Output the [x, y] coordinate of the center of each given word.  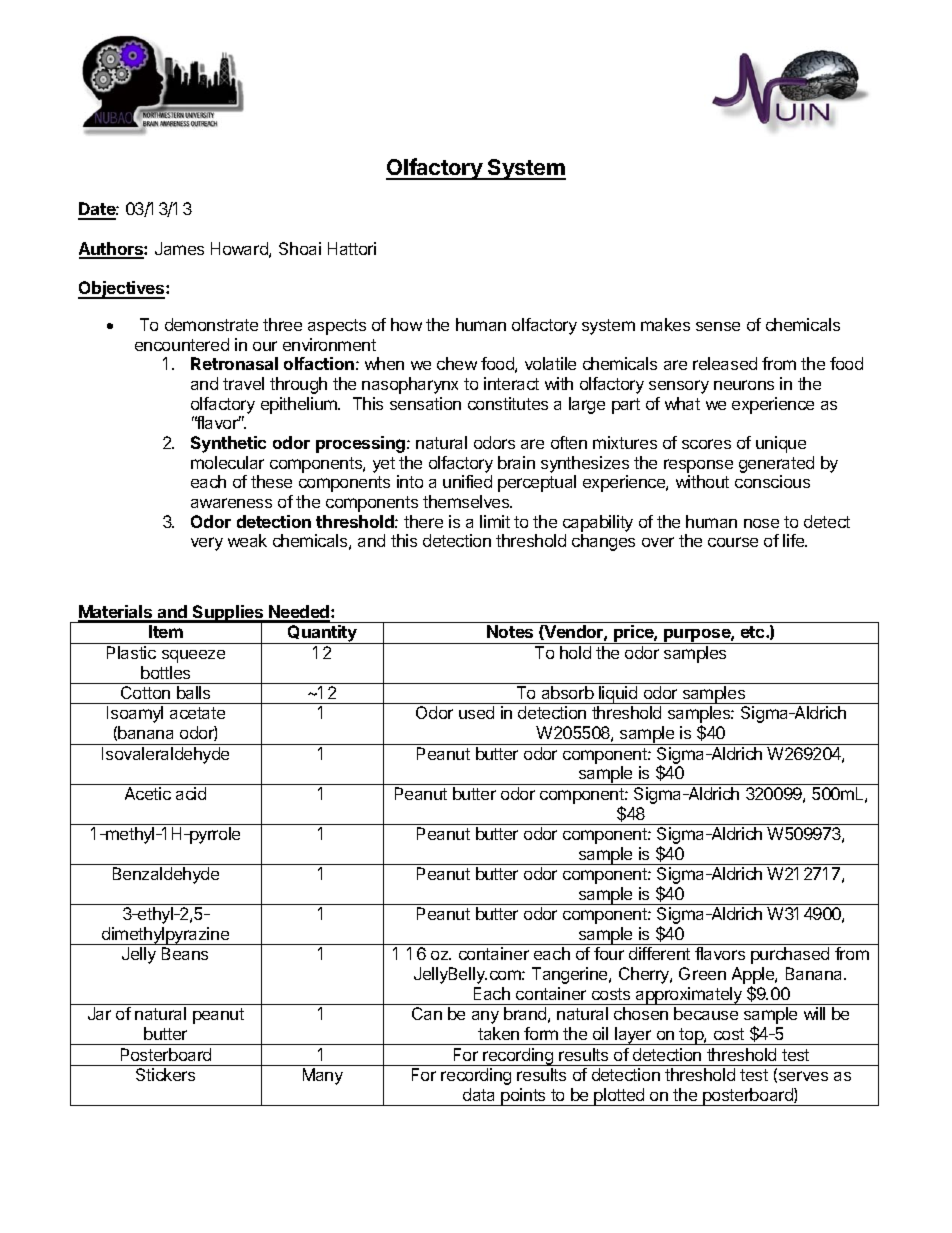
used [476, 712]
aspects [337, 327]
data [478, 1094]
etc [754, 632]
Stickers [165, 1074]
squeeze [193, 656]
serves [803, 1076]
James [179, 248]
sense [718, 326]
